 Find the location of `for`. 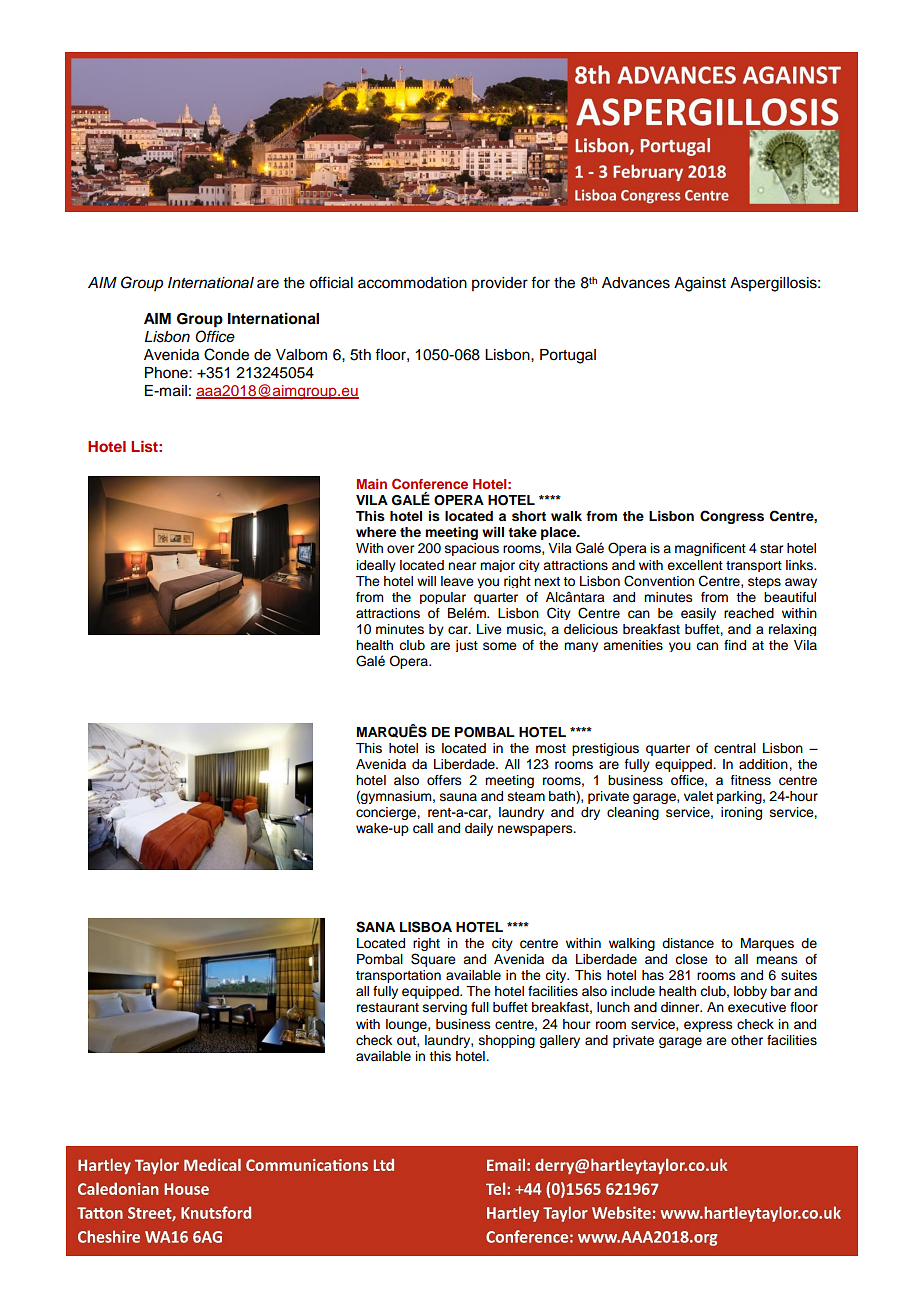

for is located at coordinates (540, 282).
